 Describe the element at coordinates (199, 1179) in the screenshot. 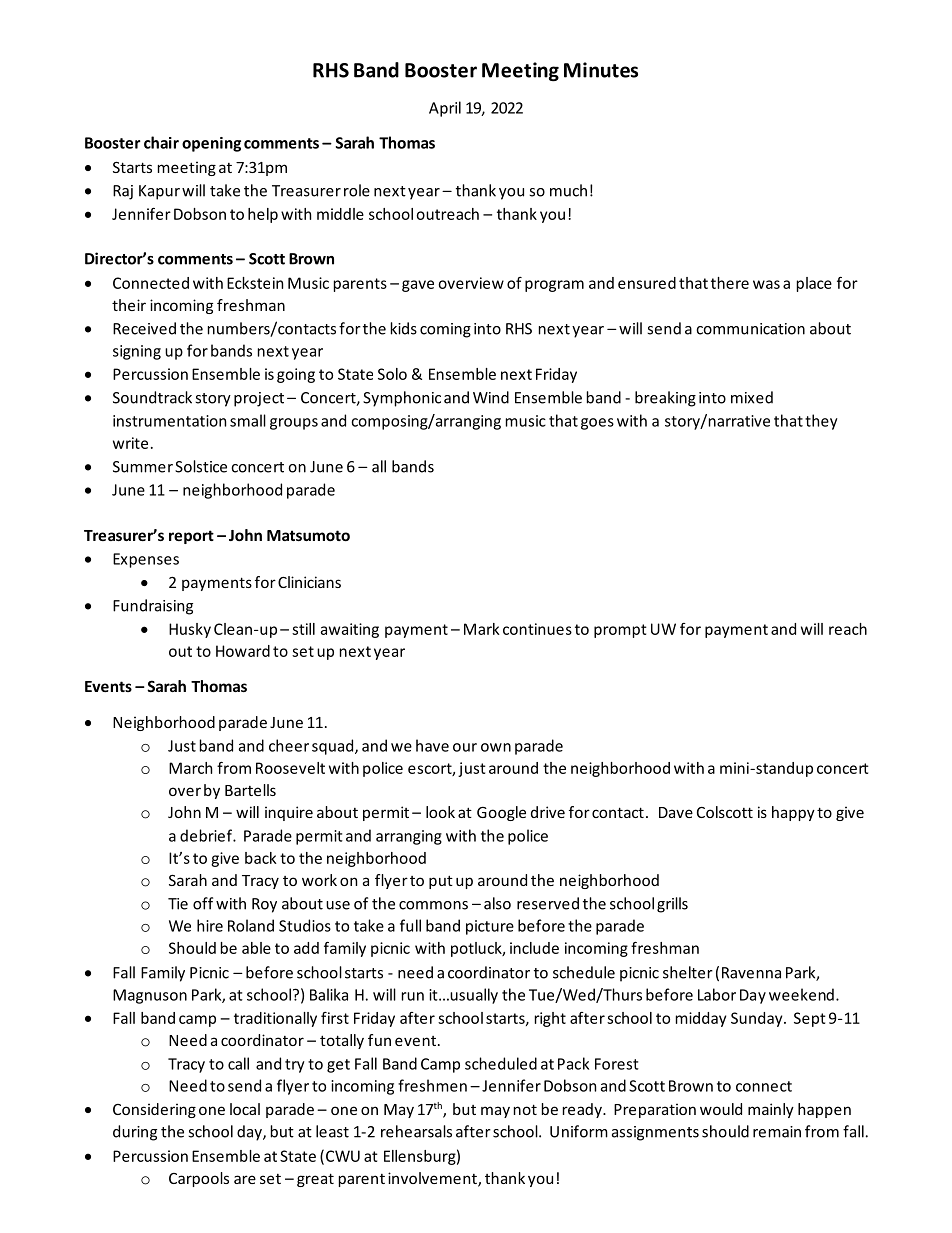

I see `Carpools` at that location.
